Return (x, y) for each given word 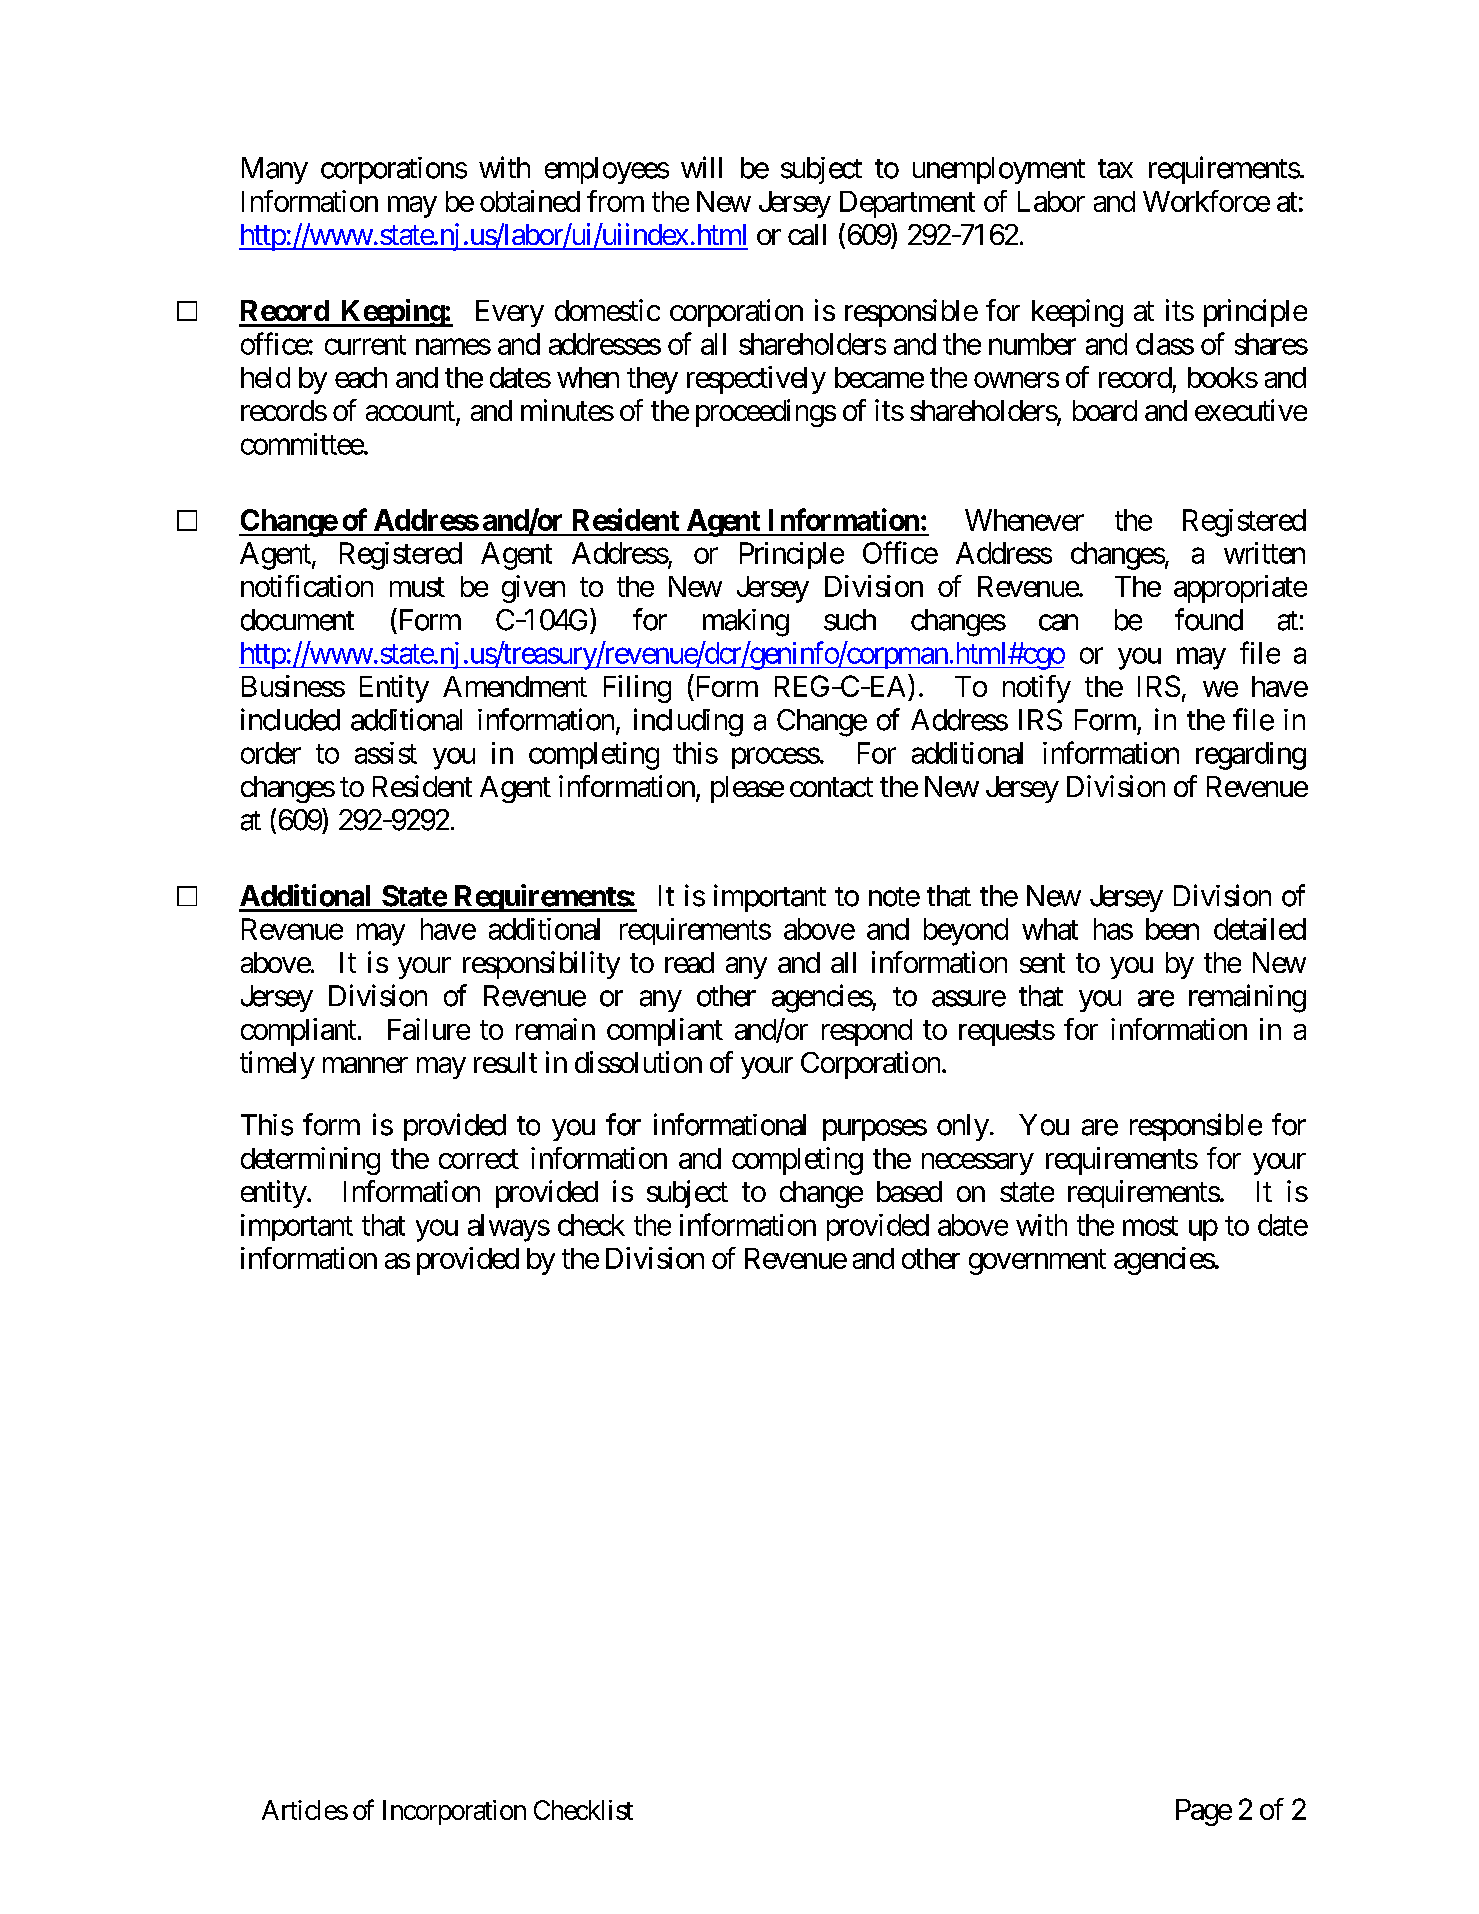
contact (831, 787)
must (417, 587)
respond (867, 1032)
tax (1115, 169)
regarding (1251, 756)
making (746, 623)
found (1209, 619)
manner (365, 1065)
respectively (756, 380)
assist (386, 753)
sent (1042, 963)
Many (275, 170)
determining (310, 1161)
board (1105, 410)
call (807, 234)
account (411, 413)
